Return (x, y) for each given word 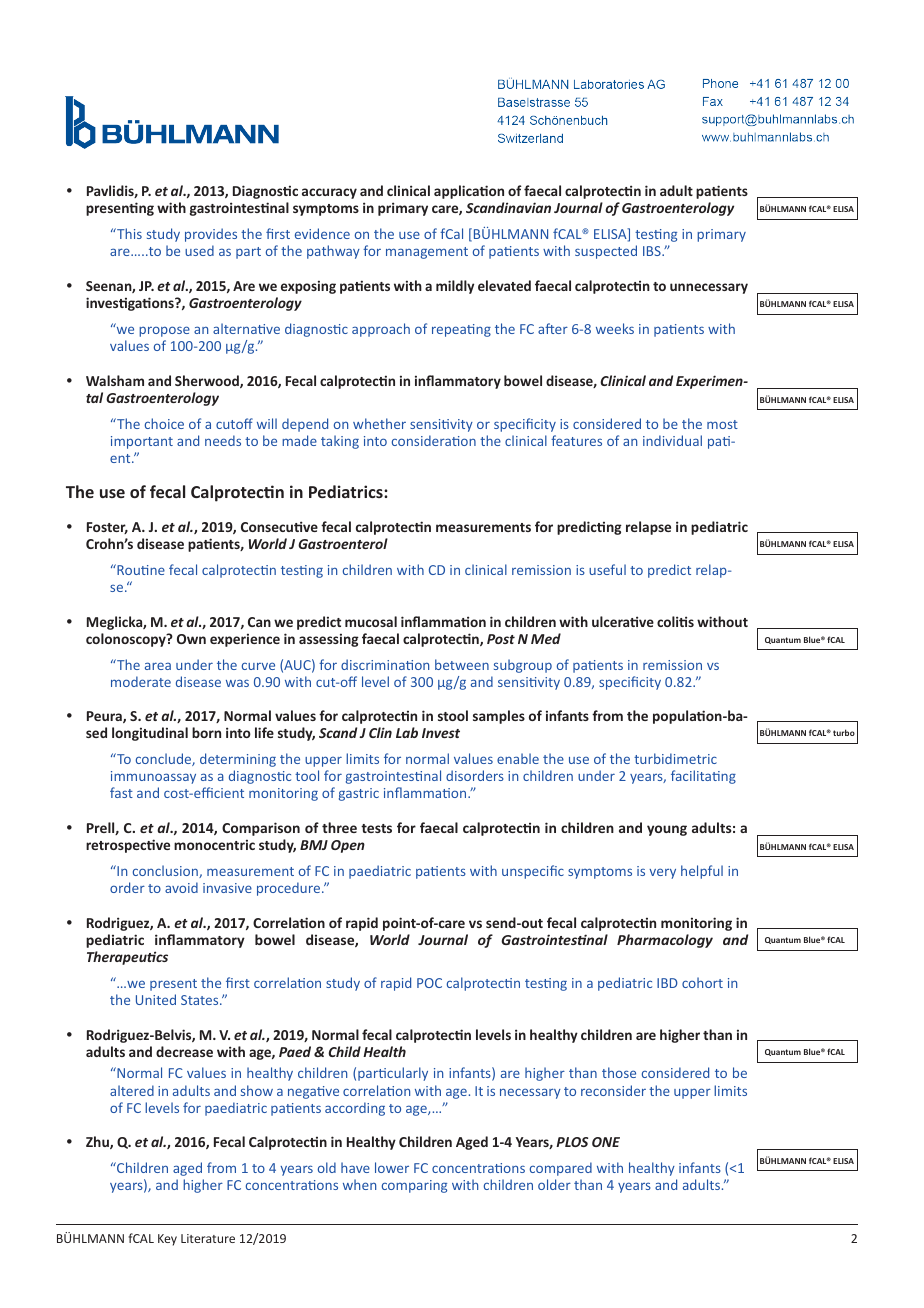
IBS (653, 251)
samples (499, 717)
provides (211, 235)
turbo (844, 732)
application (469, 192)
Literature (208, 1238)
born (206, 732)
